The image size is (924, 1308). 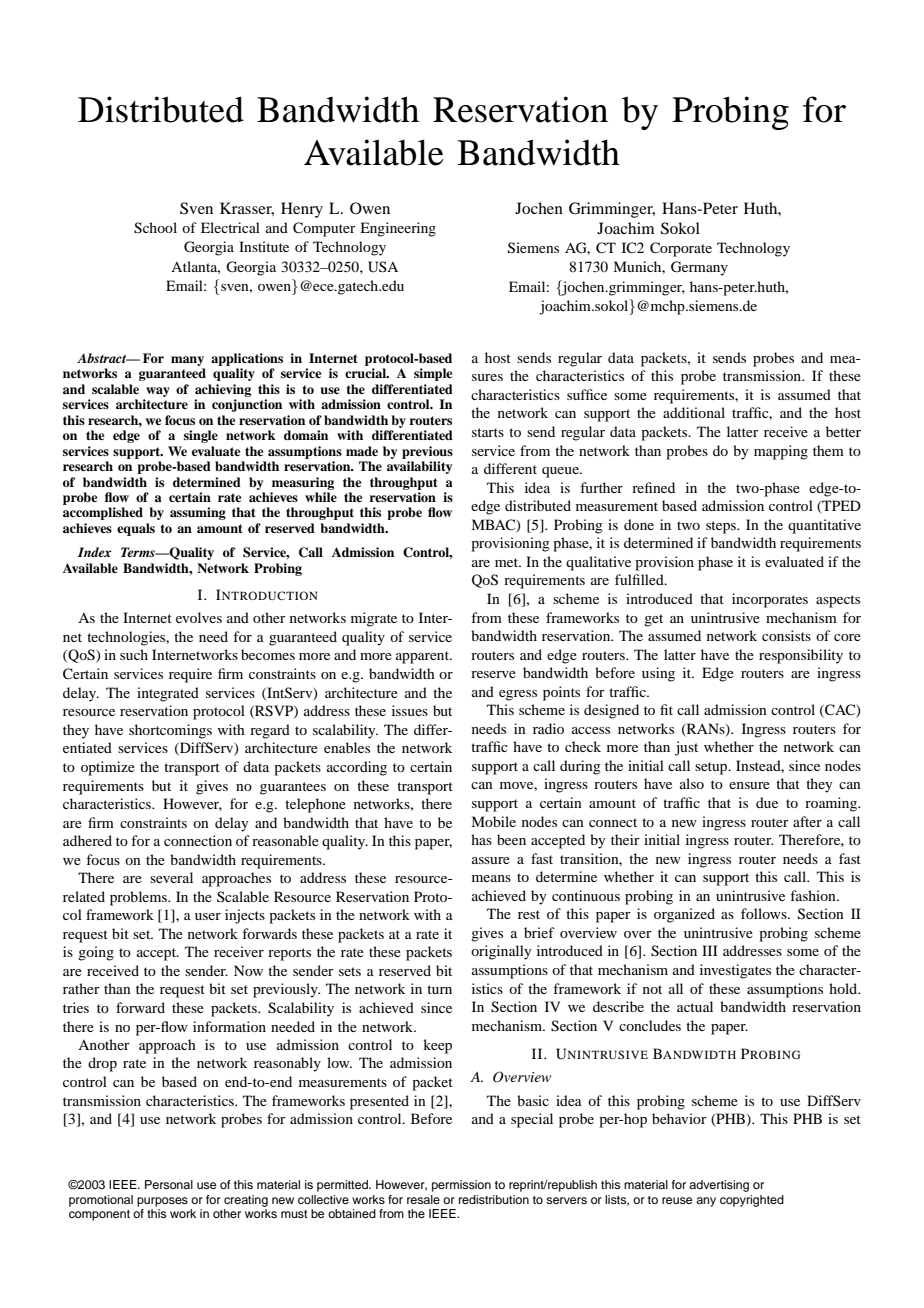 What do you see at coordinates (767, 802) in the page?
I see `due` at bounding box center [767, 802].
